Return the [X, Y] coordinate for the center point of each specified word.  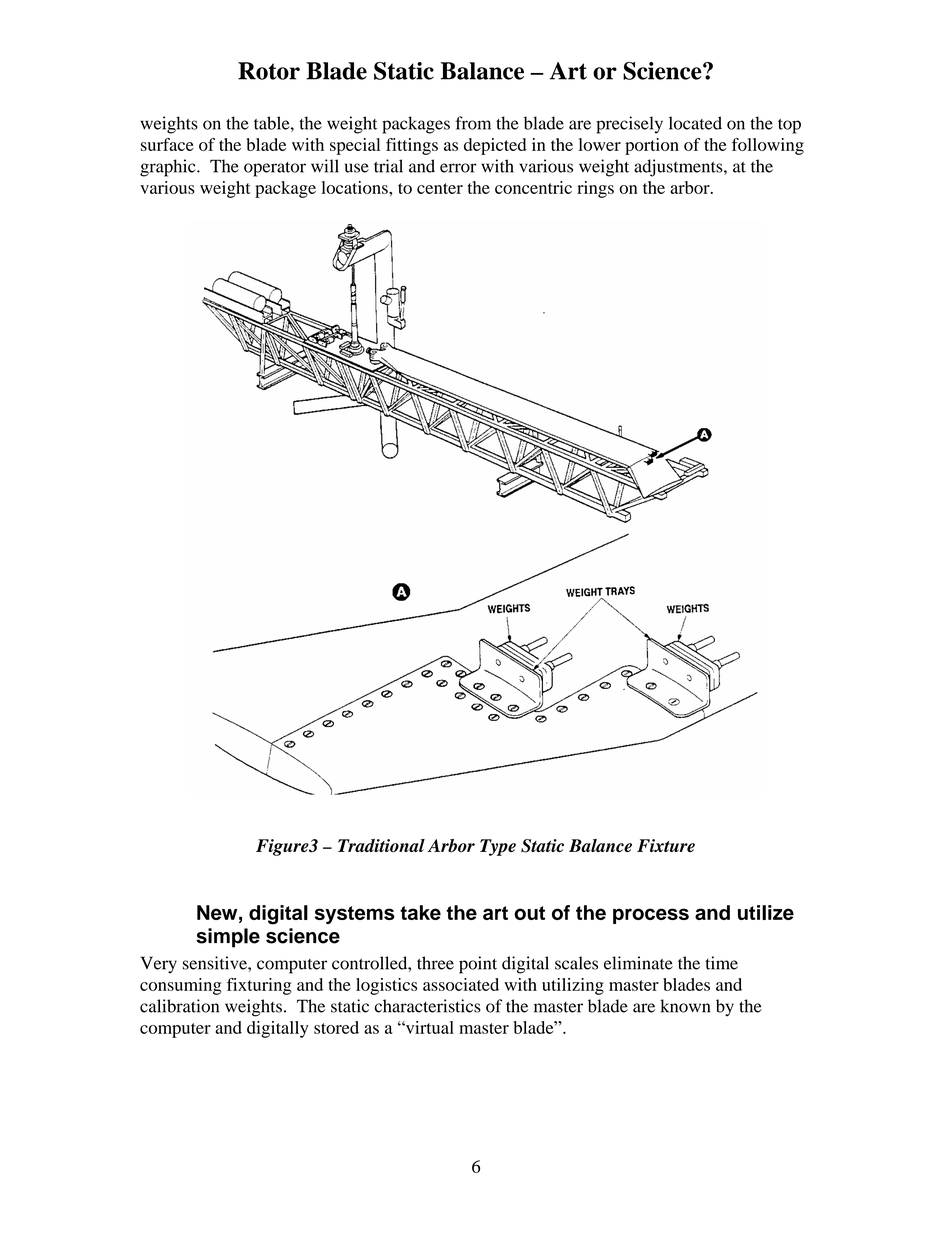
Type [498, 847]
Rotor [269, 71]
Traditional [381, 846]
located [695, 123]
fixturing [259, 986]
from [473, 123]
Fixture [666, 845]
